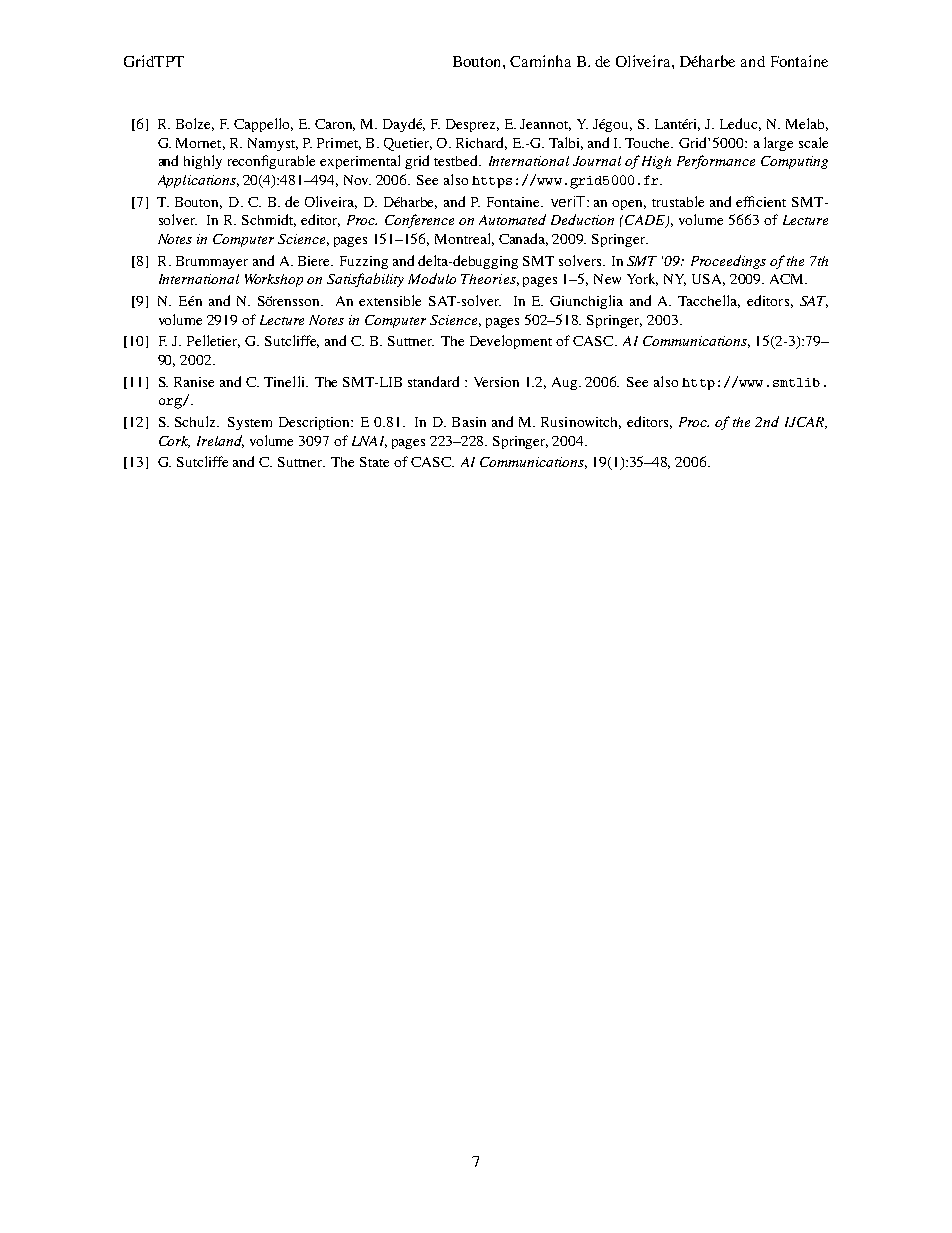 This document has height=1233, width=952. What do you see at coordinates (335, 125) in the document?
I see `Caron` at bounding box center [335, 125].
